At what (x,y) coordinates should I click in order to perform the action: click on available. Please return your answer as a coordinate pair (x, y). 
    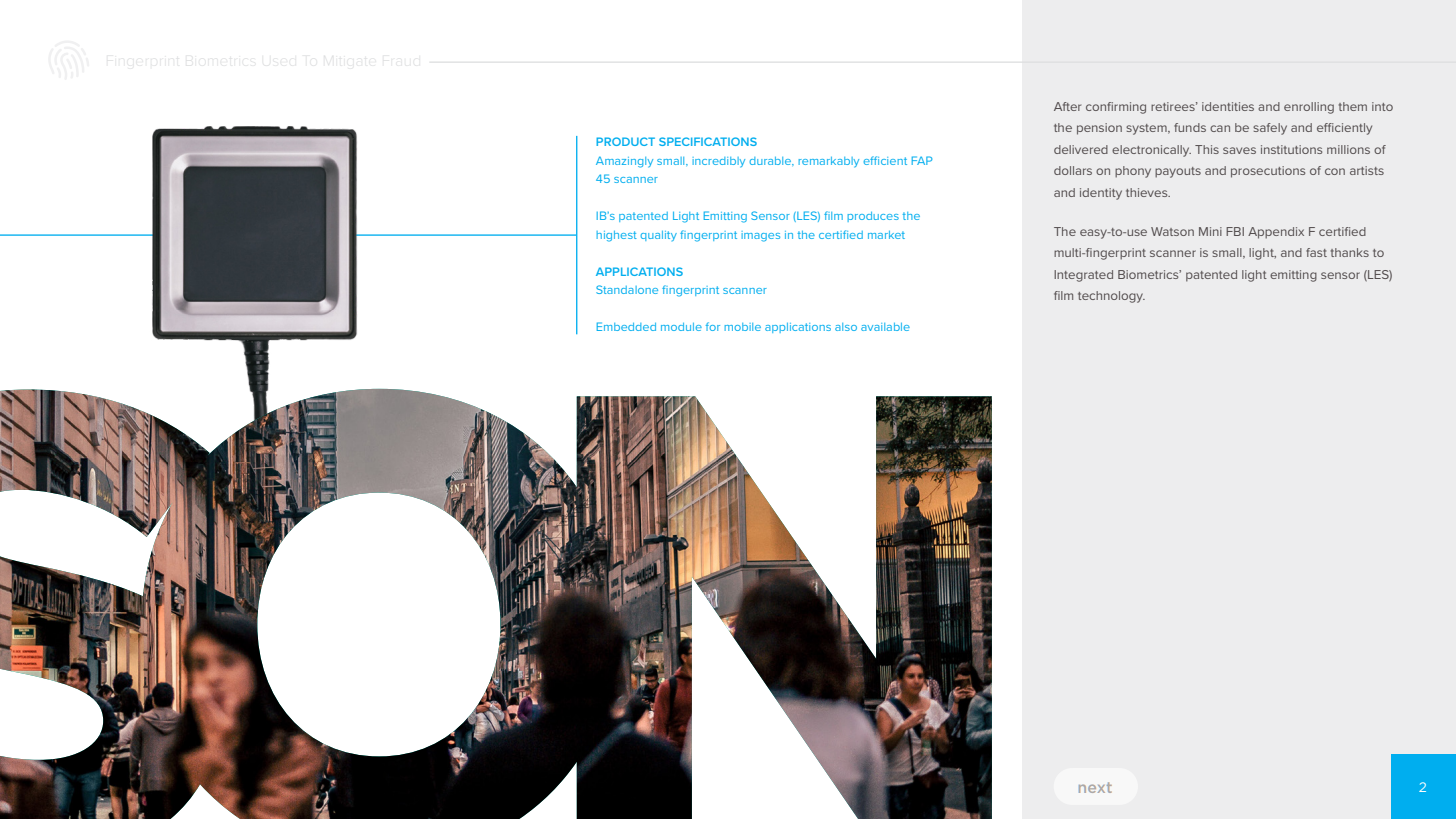
    Looking at the image, I should click on (885, 327).
